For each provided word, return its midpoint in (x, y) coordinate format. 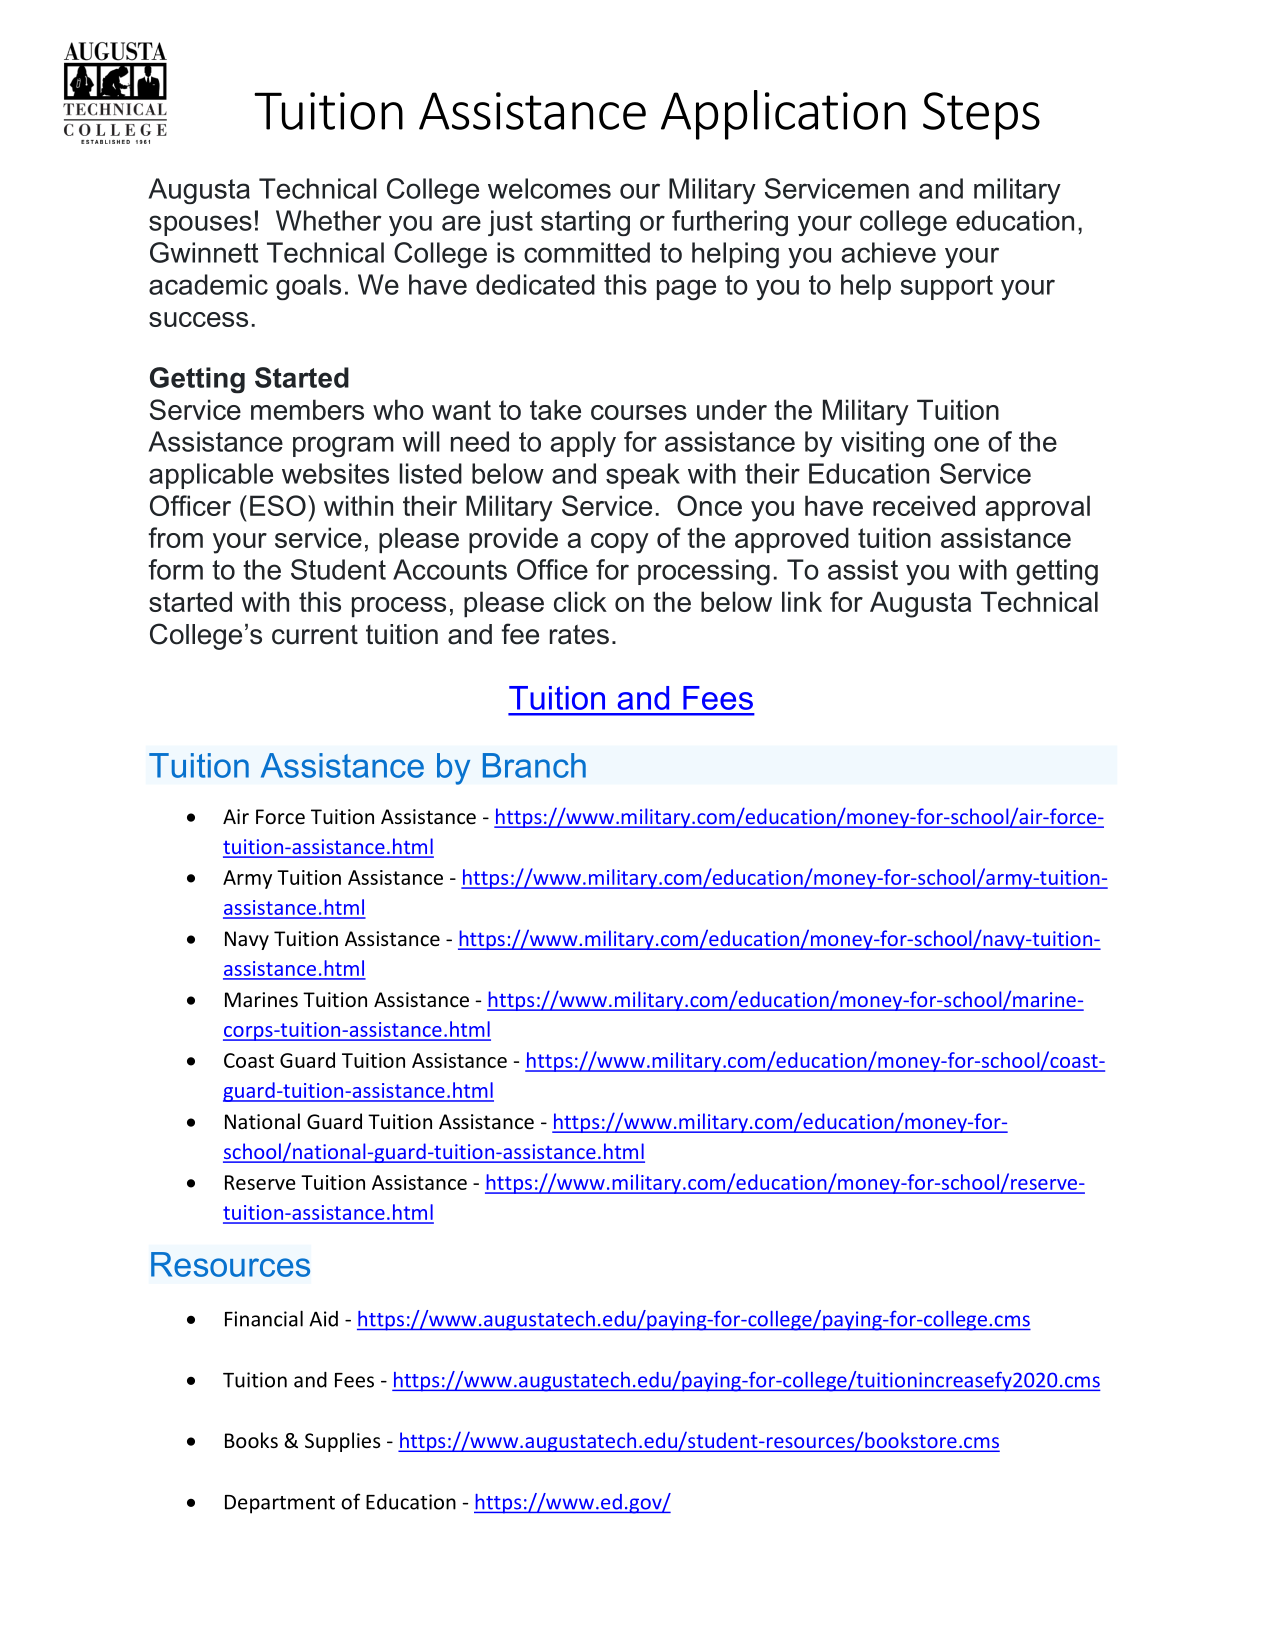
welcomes (549, 188)
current (315, 634)
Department (280, 1504)
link (802, 601)
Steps (981, 116)
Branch (534, 765)
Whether (329, 220)
